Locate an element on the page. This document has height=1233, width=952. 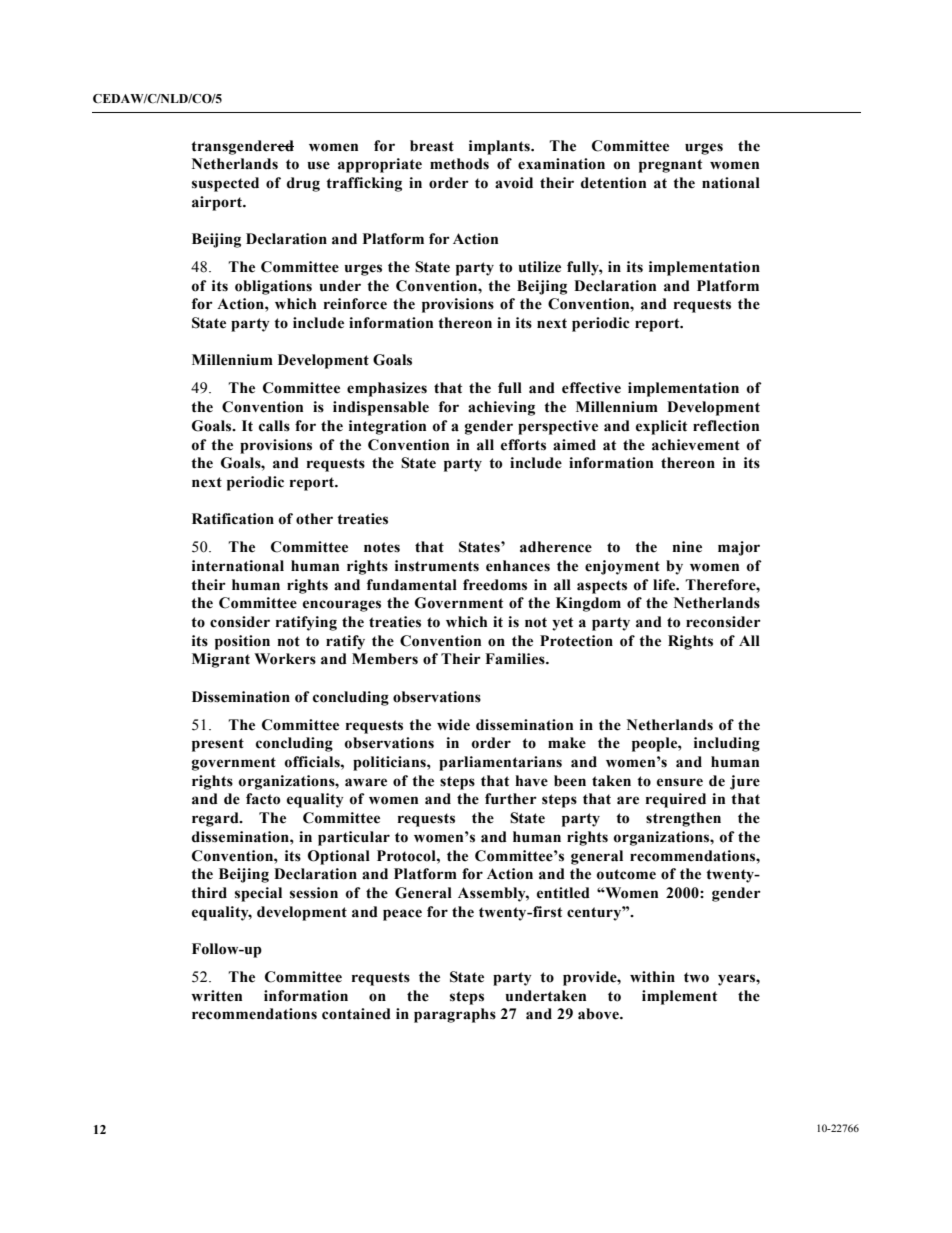
drug is located at coordinates (303, 184).
